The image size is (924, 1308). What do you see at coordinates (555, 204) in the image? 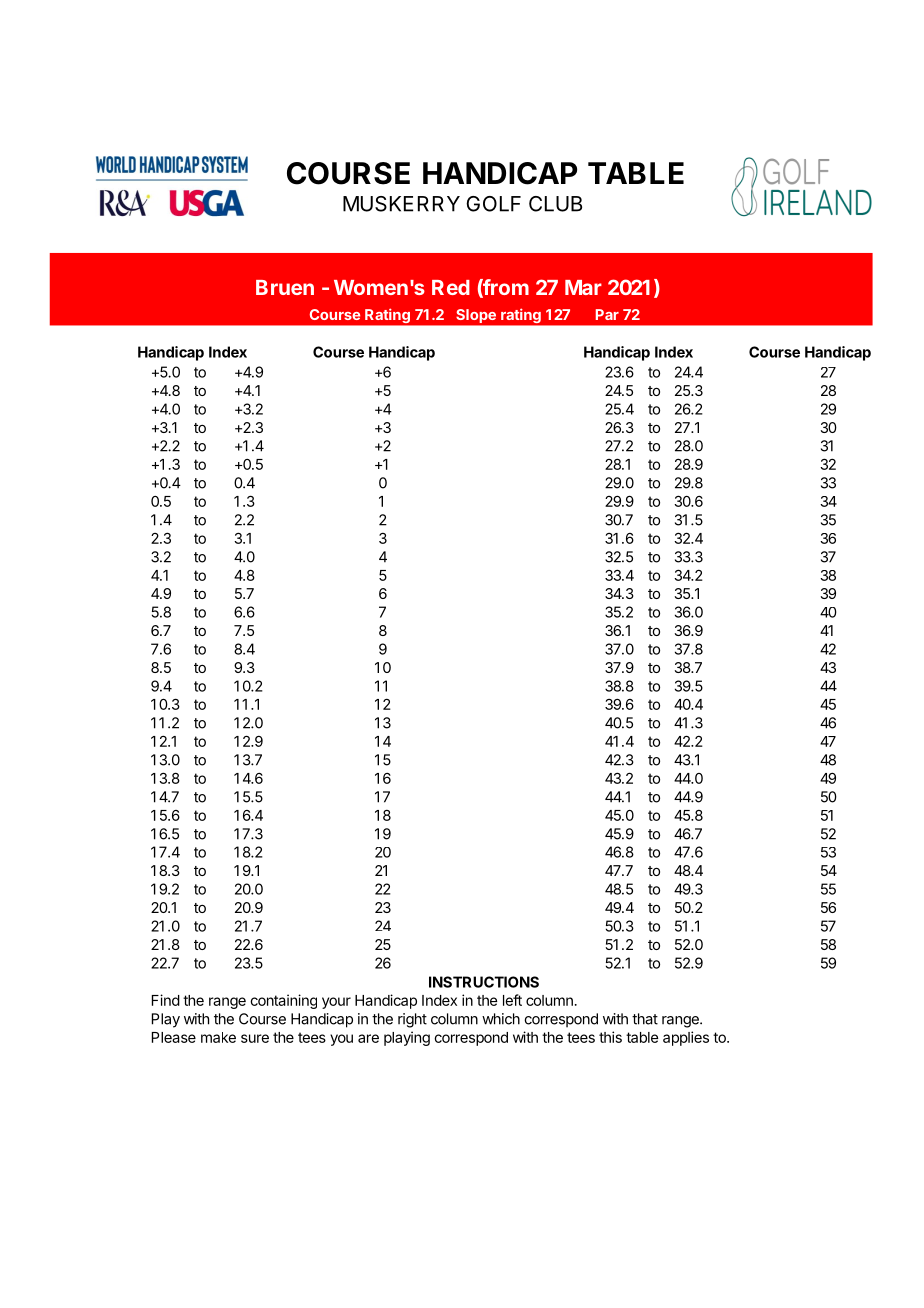
I see `CLUB` at bounding box center [555, 204].
